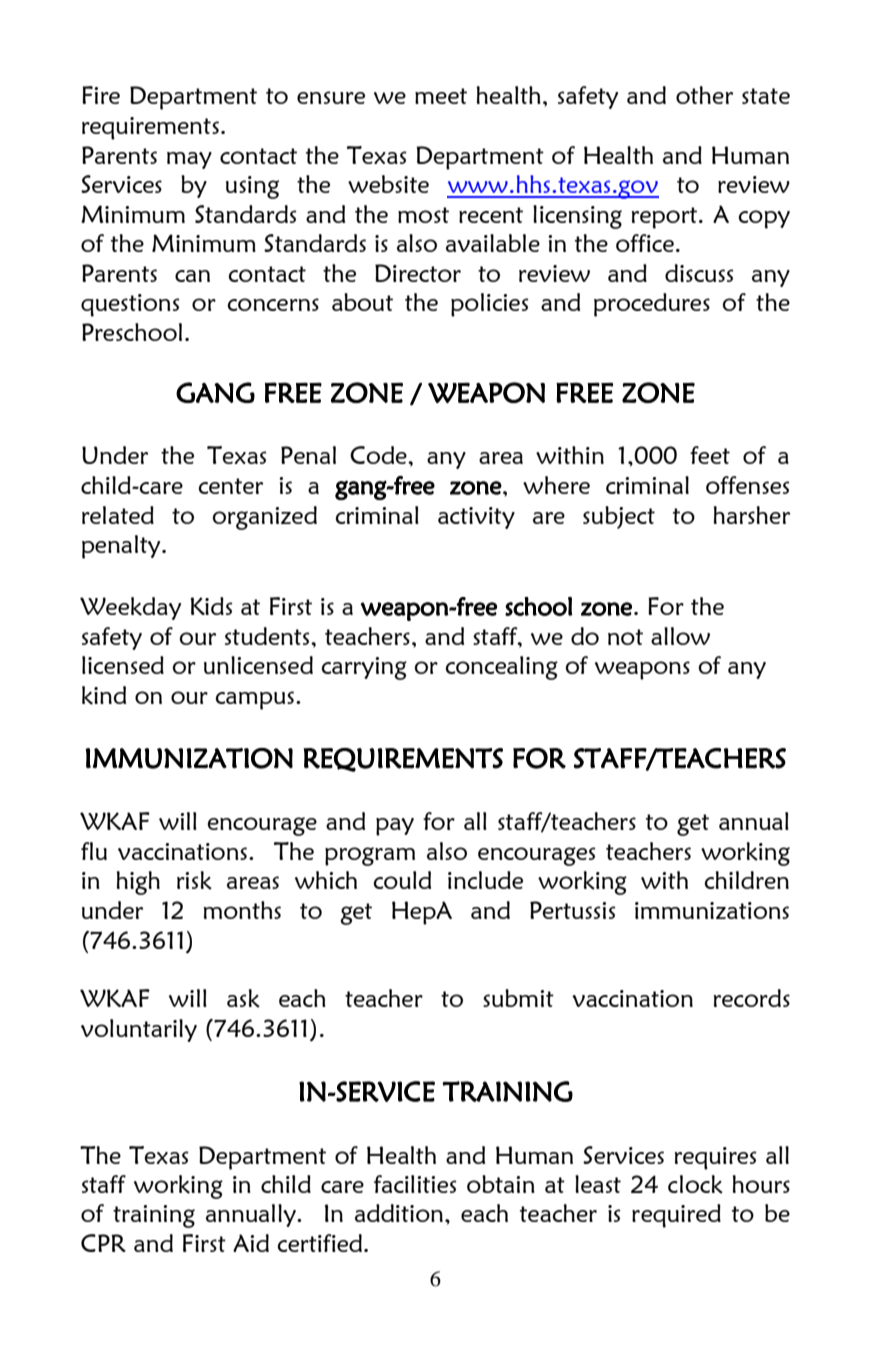 Image resolution: width=887 pixels, height=1372 pixels. Describe the element at coordinates (676, 1216) in the document. I see `required` at that location.
